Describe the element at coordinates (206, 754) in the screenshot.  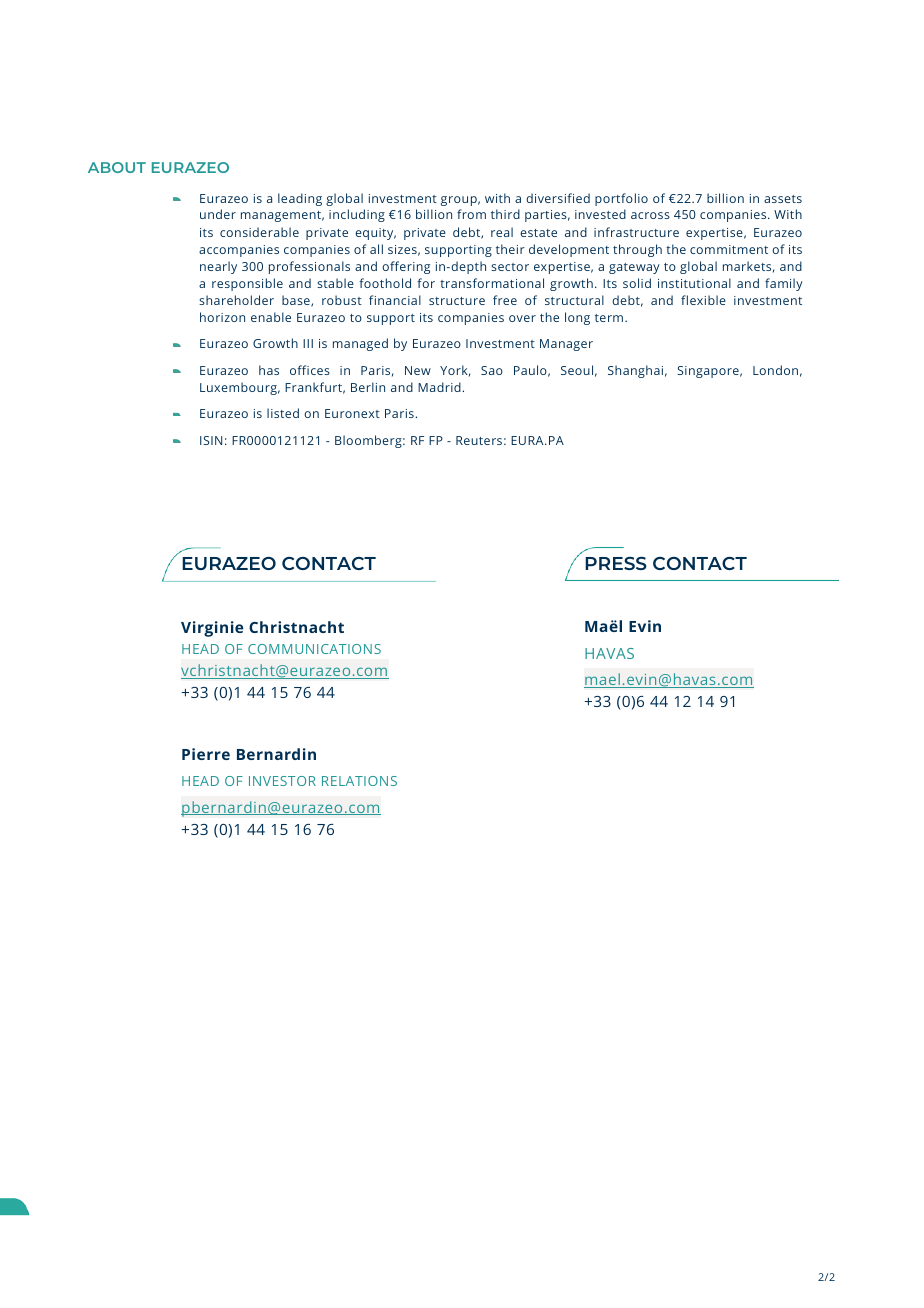
I see `Pierre` at that location.
